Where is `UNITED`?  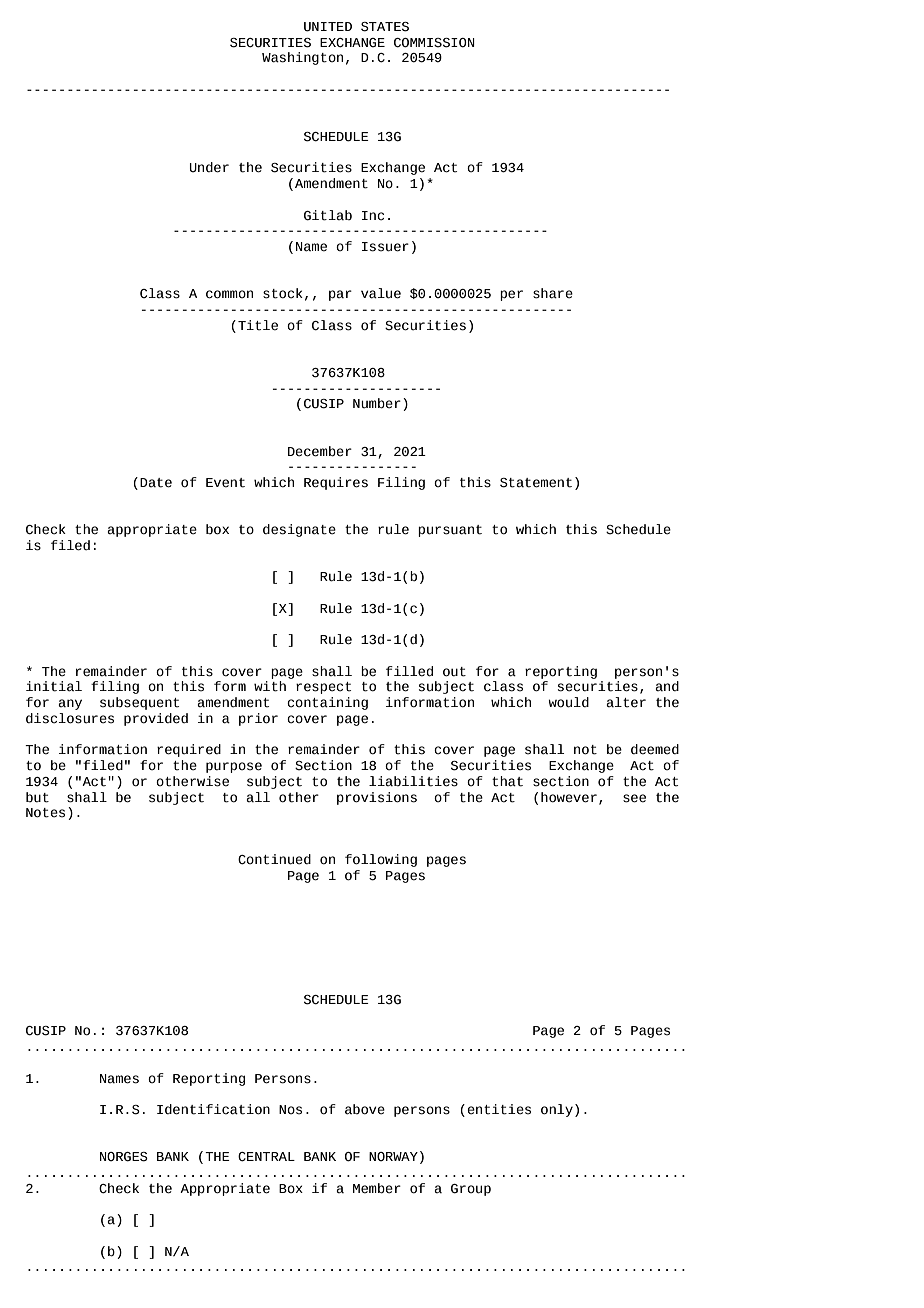
UNITED is located at coordinates (328, 27).
